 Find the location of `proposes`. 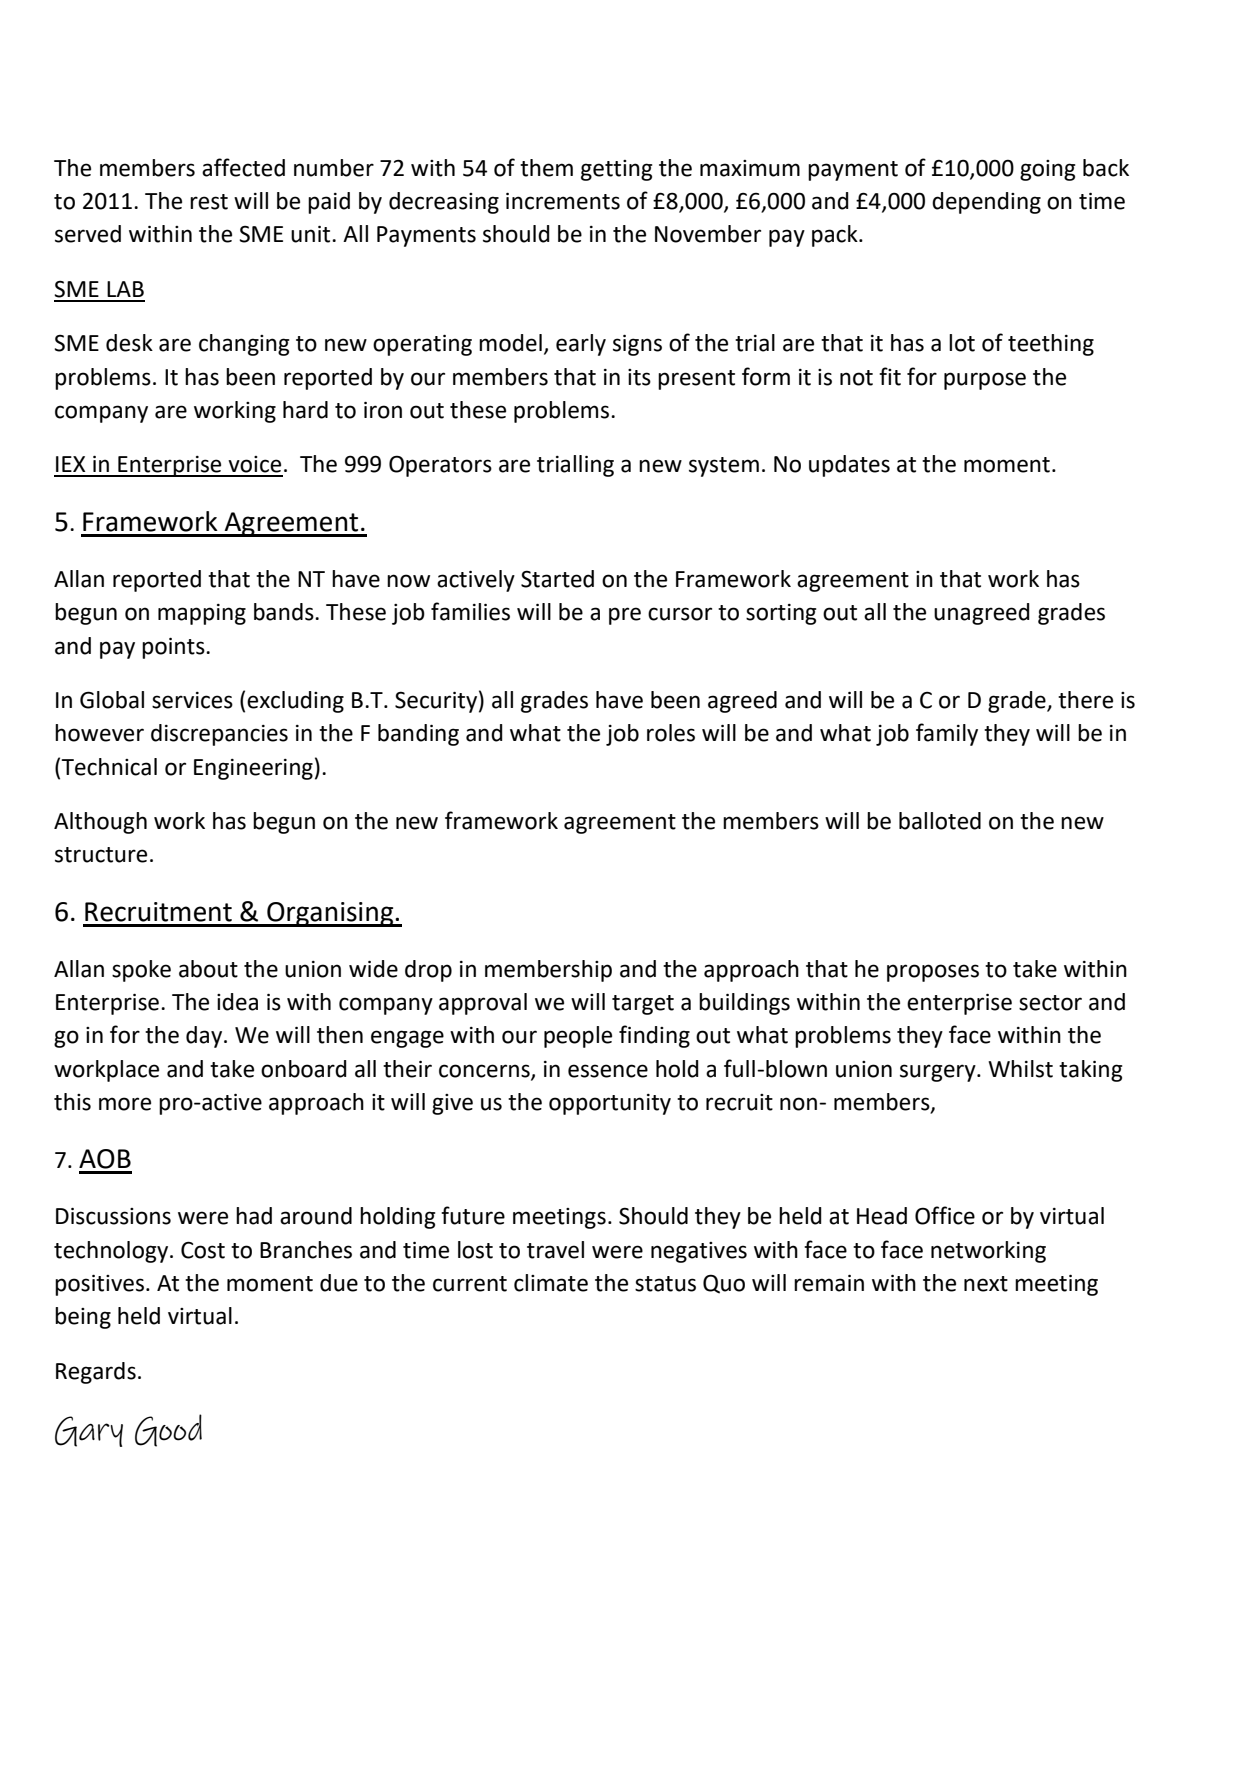

proposes is located at coordinates (933, 973).
